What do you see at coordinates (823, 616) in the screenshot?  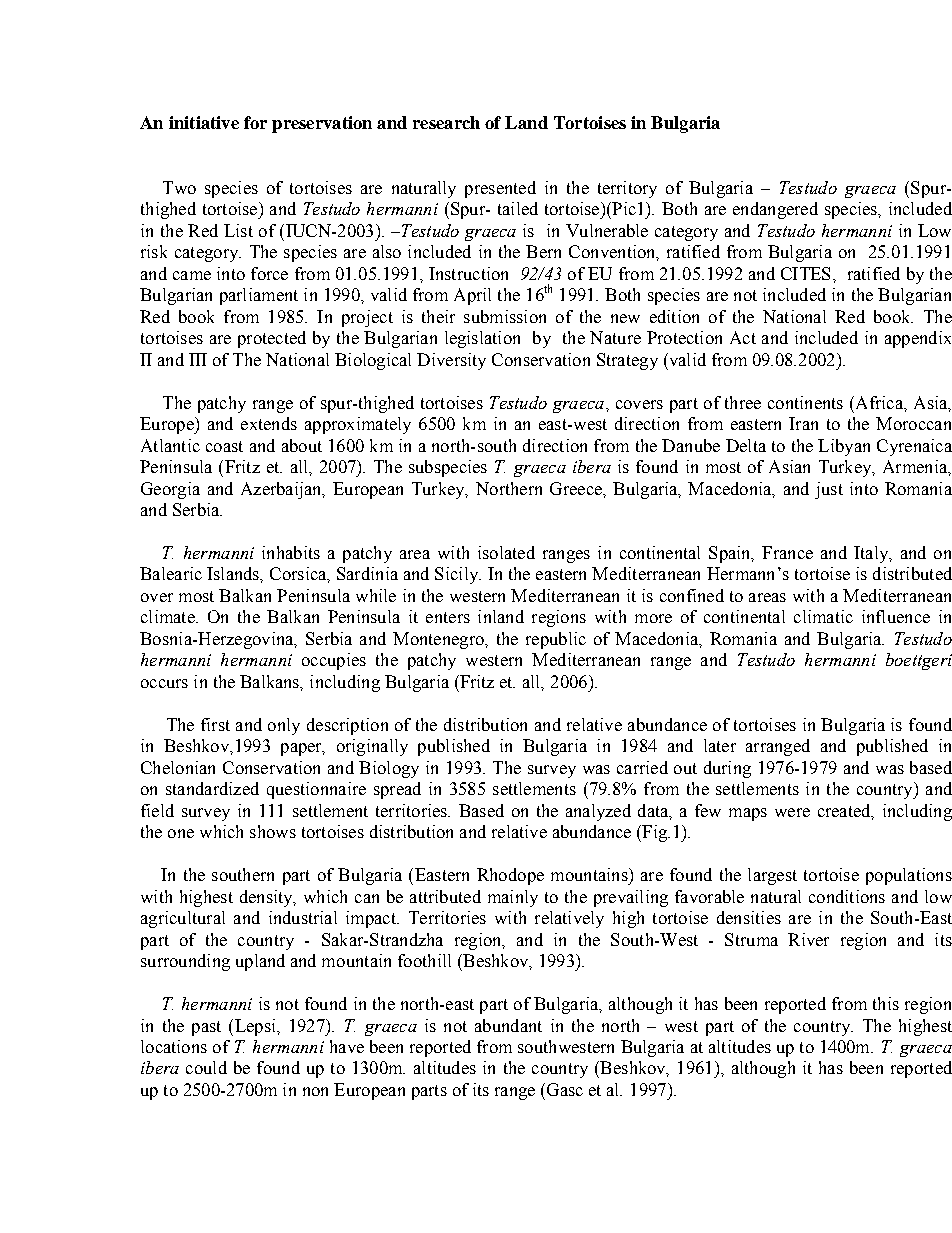 I see `climatic` at bounding box center [823, 616].
